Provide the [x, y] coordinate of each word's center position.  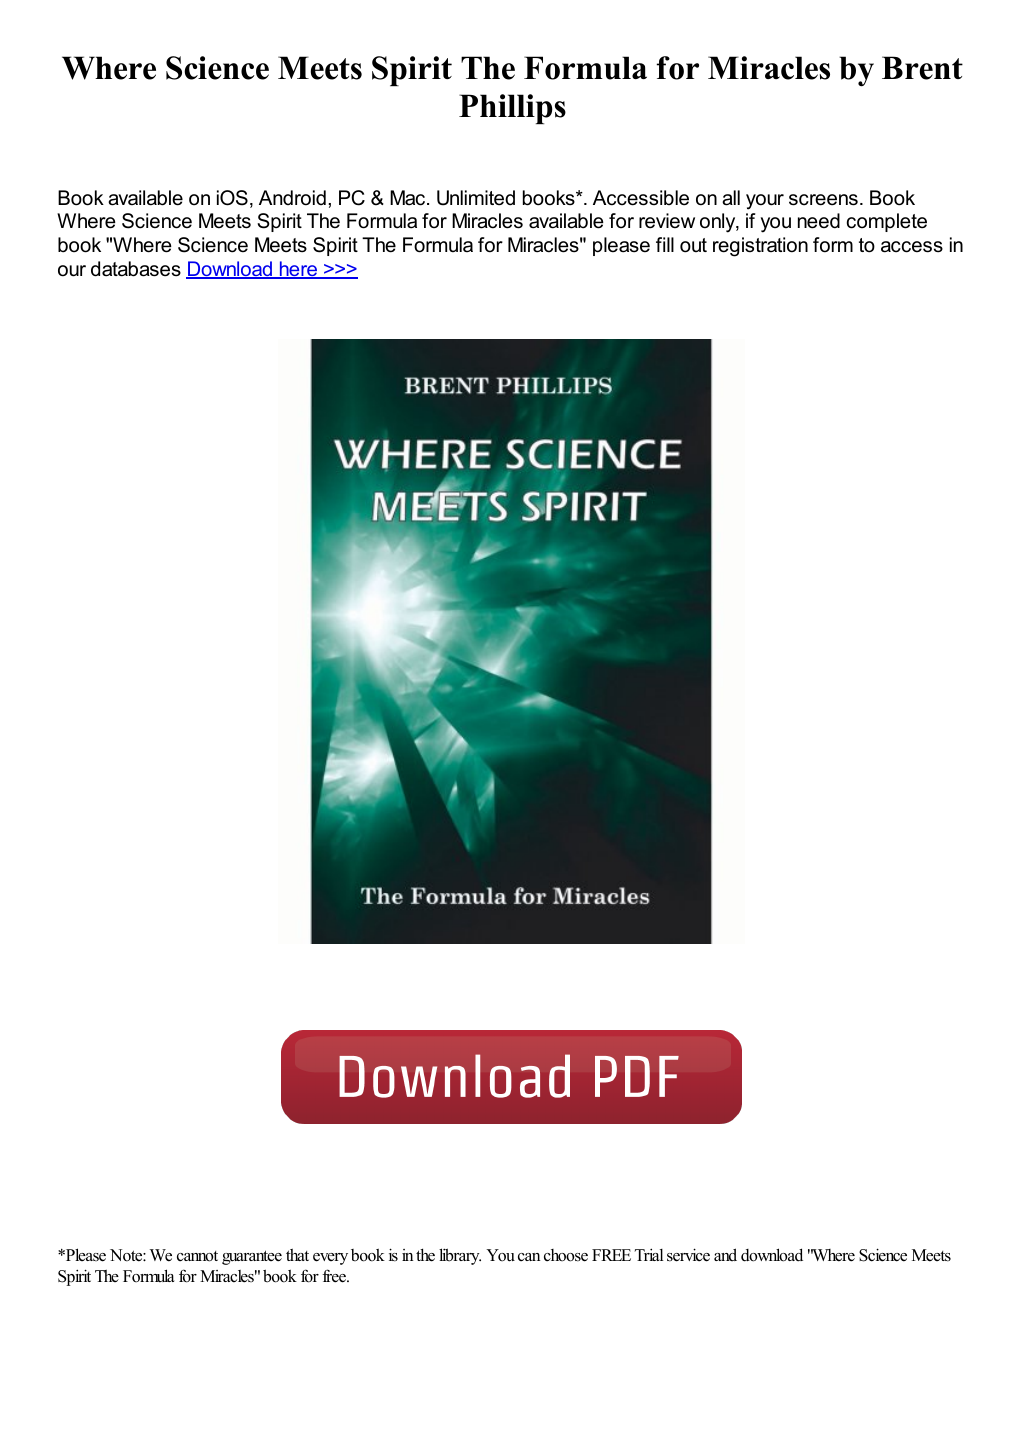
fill [665, 244]
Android [292, 198]
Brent [922, 68]
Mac [409, 198]
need [819, 221]
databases [136, 269]
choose [566, 1255]
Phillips [512, 109]
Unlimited [476, 198]
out [693, 245]
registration [760, 247]
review [667, 221]
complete [887, 222]
